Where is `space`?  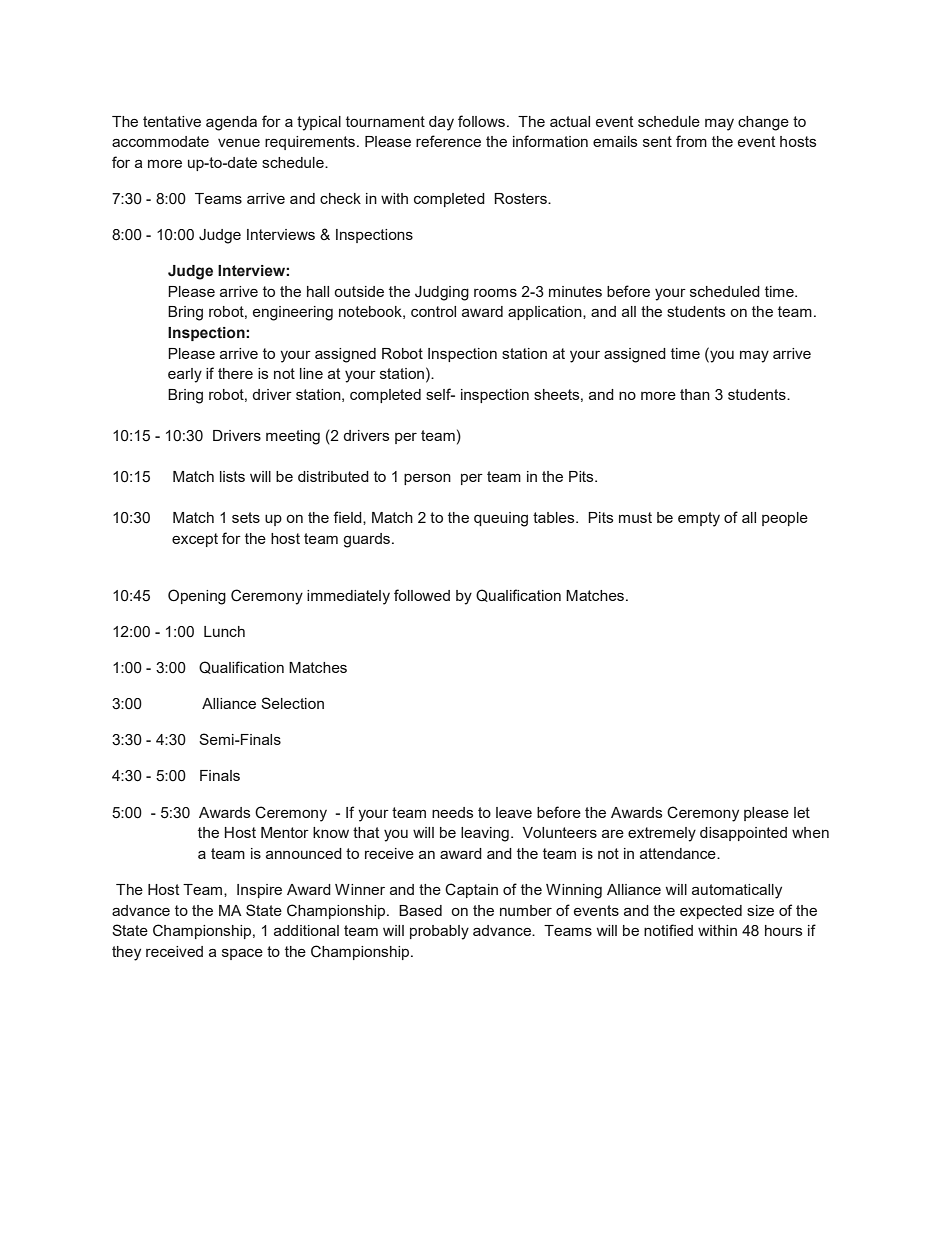 space is located at coordinates (242, 954).
